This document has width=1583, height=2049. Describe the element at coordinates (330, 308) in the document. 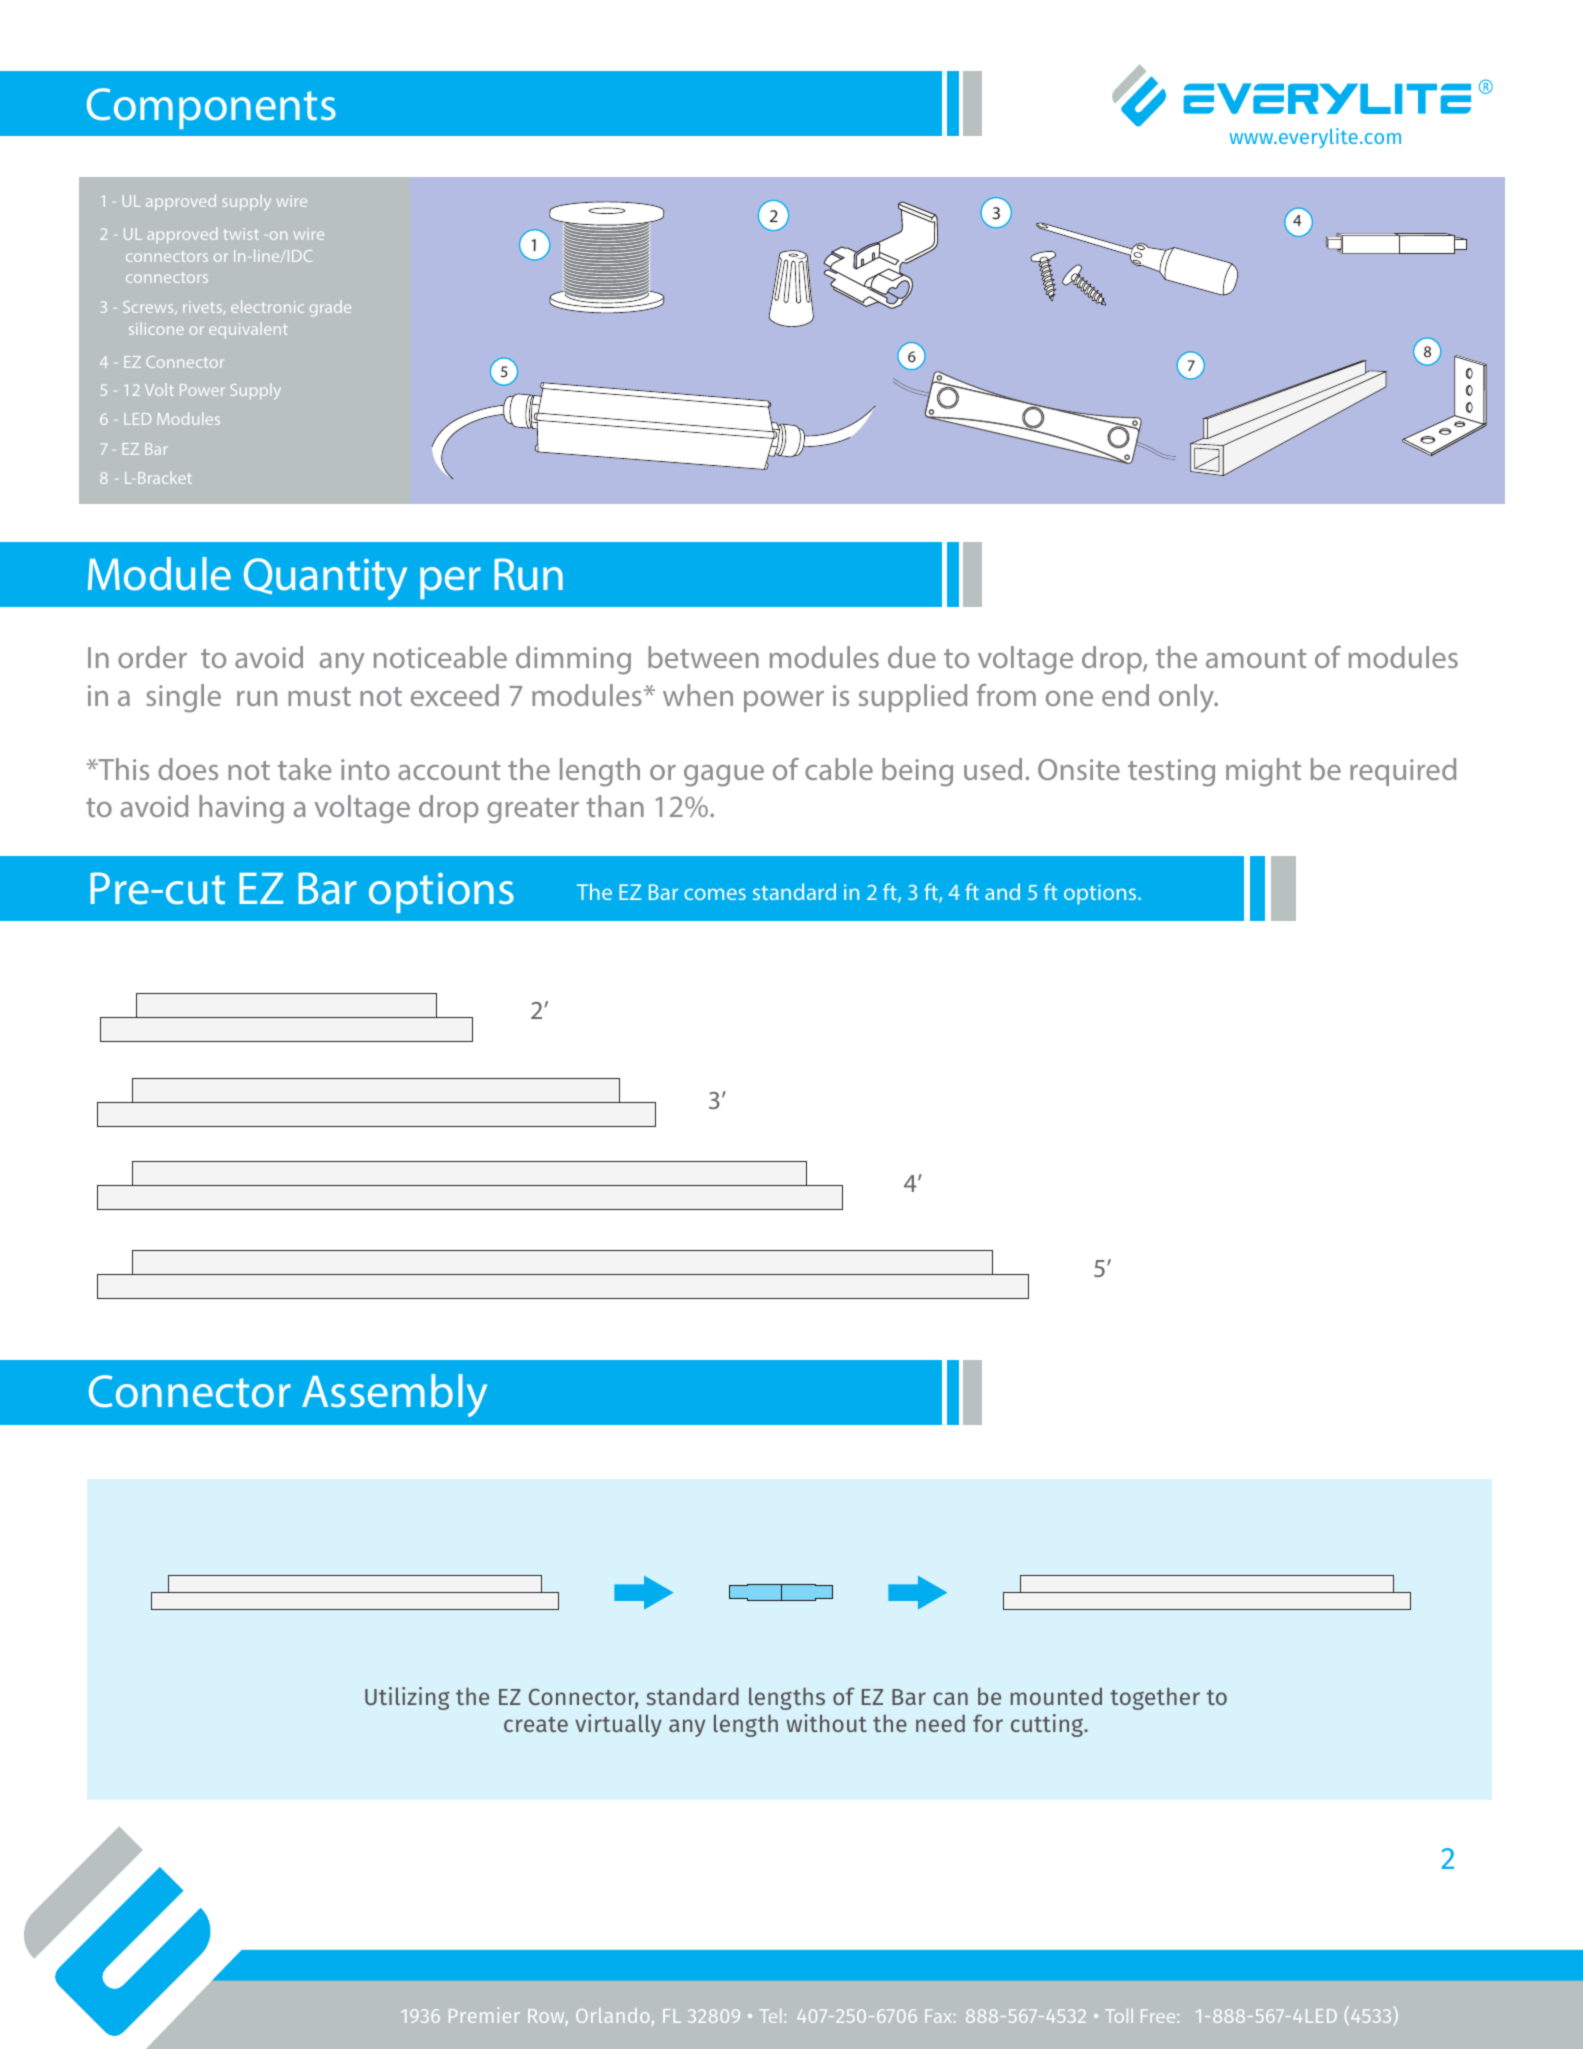

I see `grade` at that location.
